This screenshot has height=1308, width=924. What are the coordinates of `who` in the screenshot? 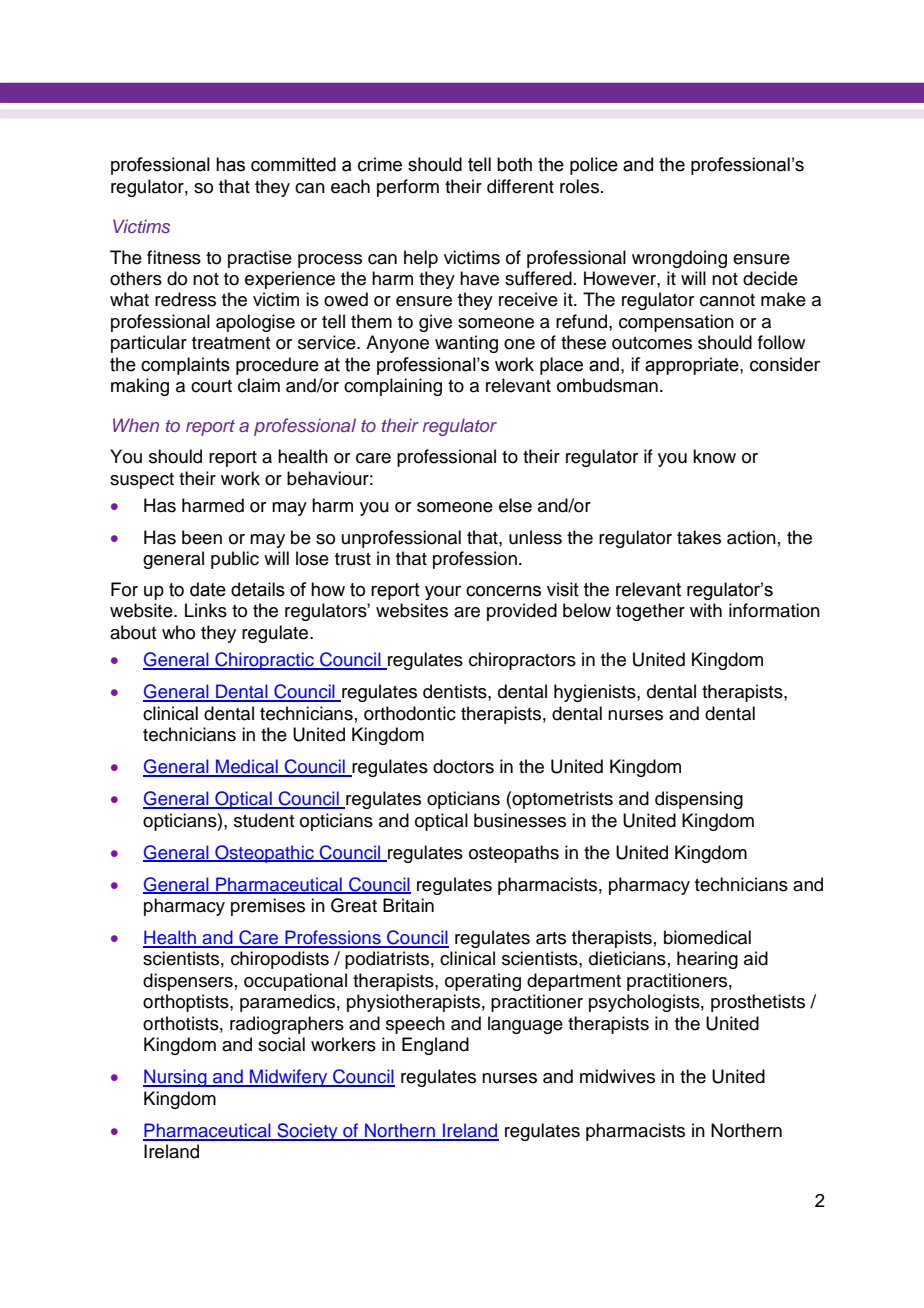 It's located at (178, 632).
